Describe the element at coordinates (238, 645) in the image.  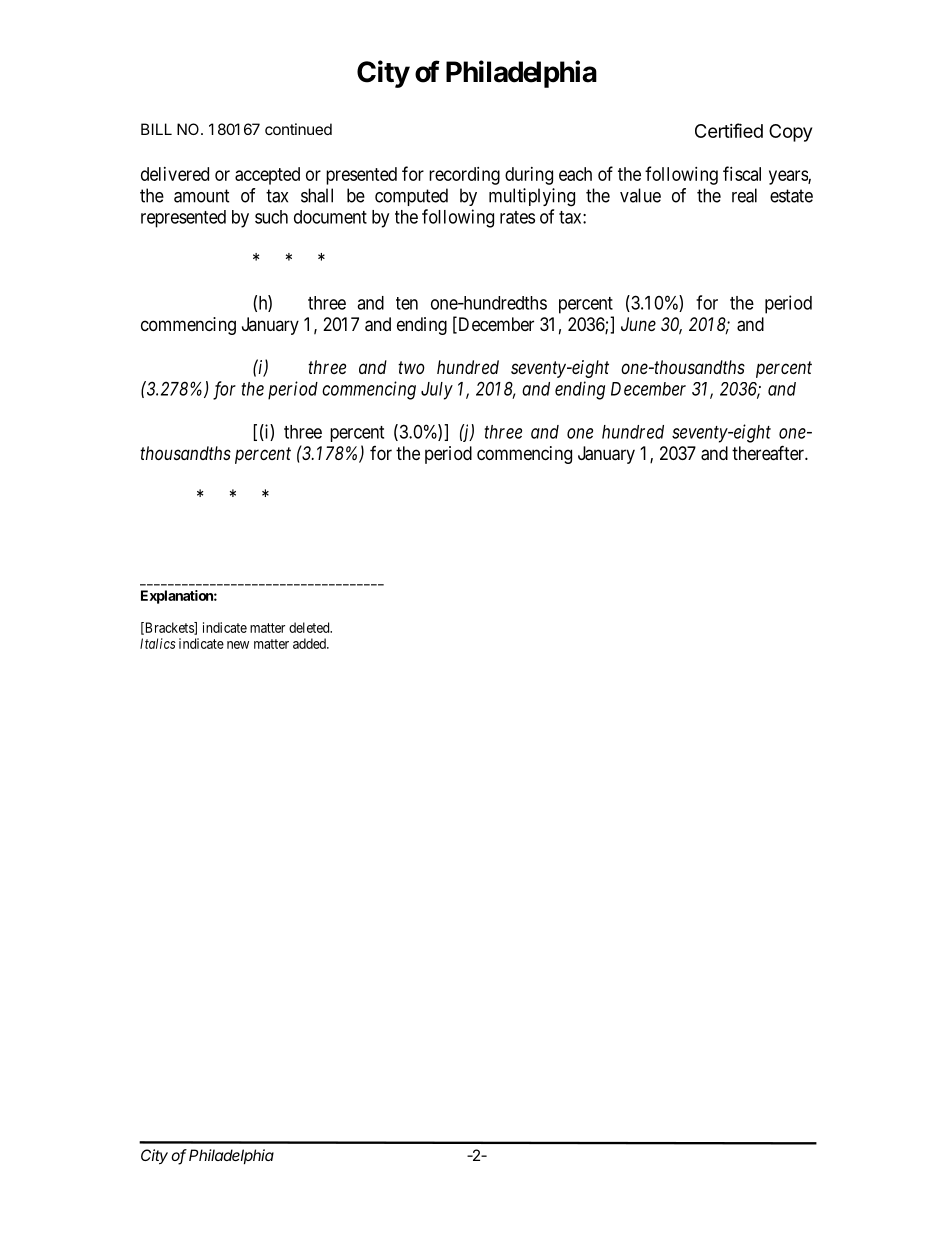
I see `new` at that location.
